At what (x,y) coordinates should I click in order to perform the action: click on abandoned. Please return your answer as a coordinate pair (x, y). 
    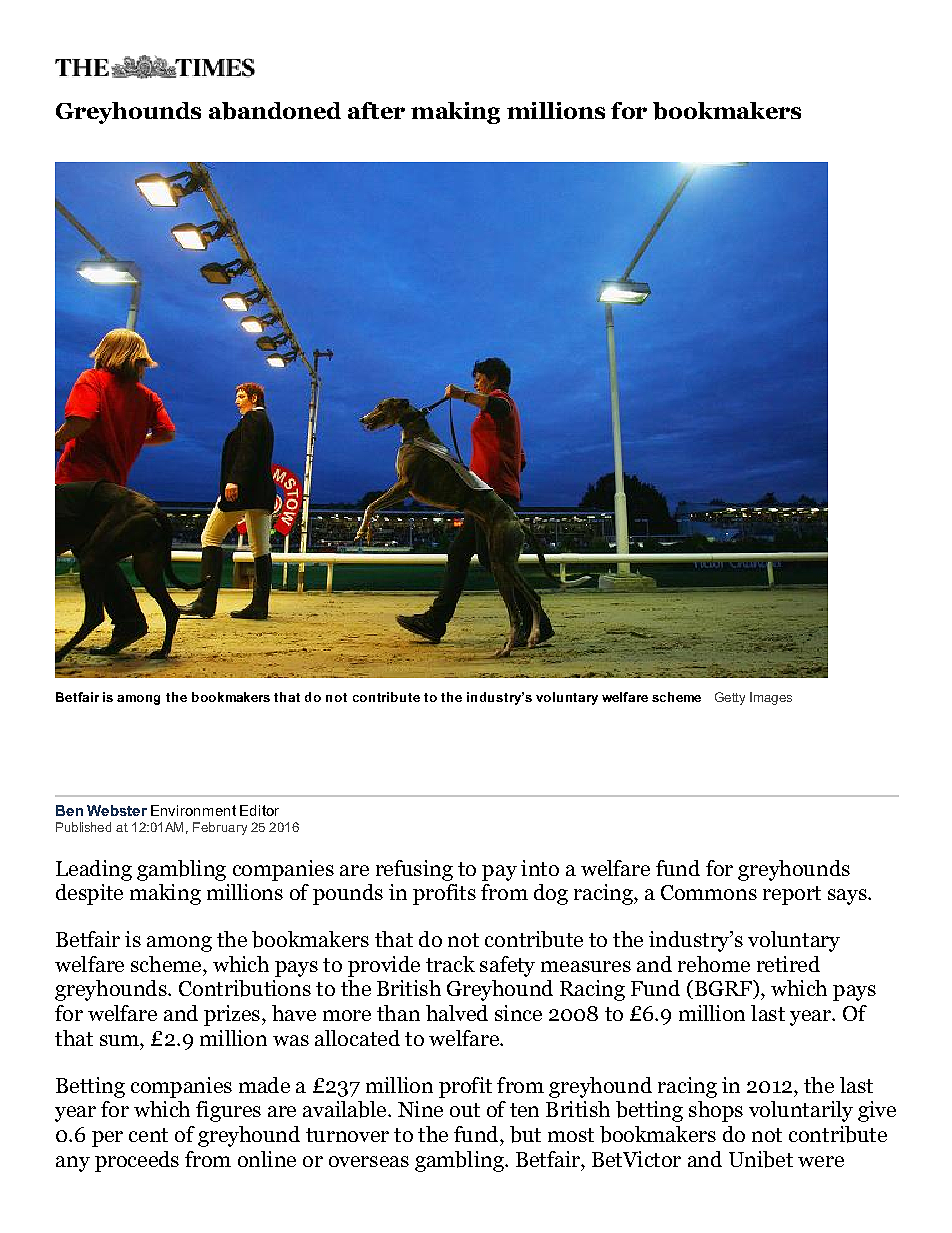
    Looking at the image, I should click on (275, 111).
